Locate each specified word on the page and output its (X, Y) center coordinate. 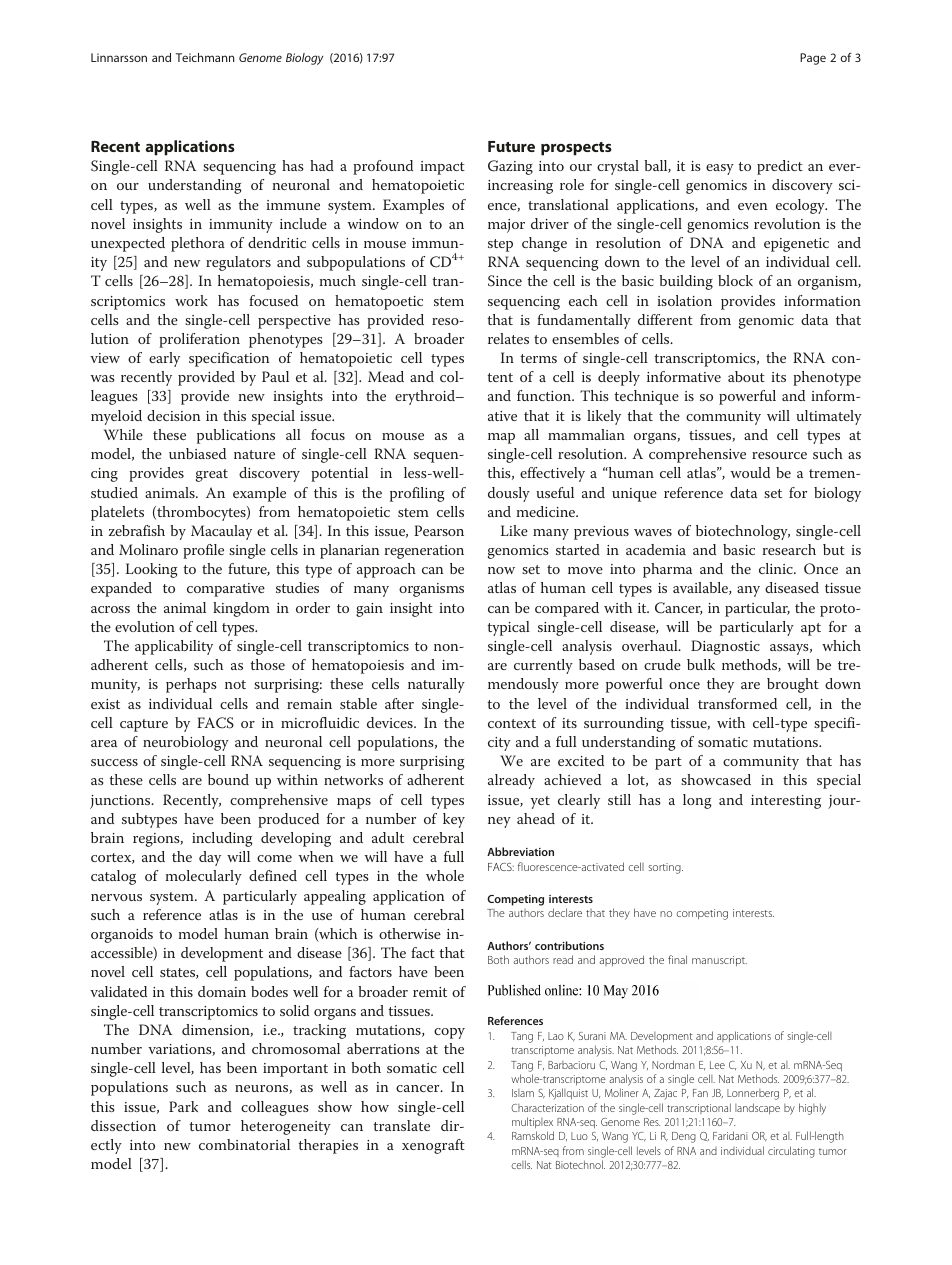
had (322, 165)
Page (813, 59)
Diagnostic (725, 647)
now (501, 570)
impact (442, 168)
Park (183, 1106)
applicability (174, 647)
